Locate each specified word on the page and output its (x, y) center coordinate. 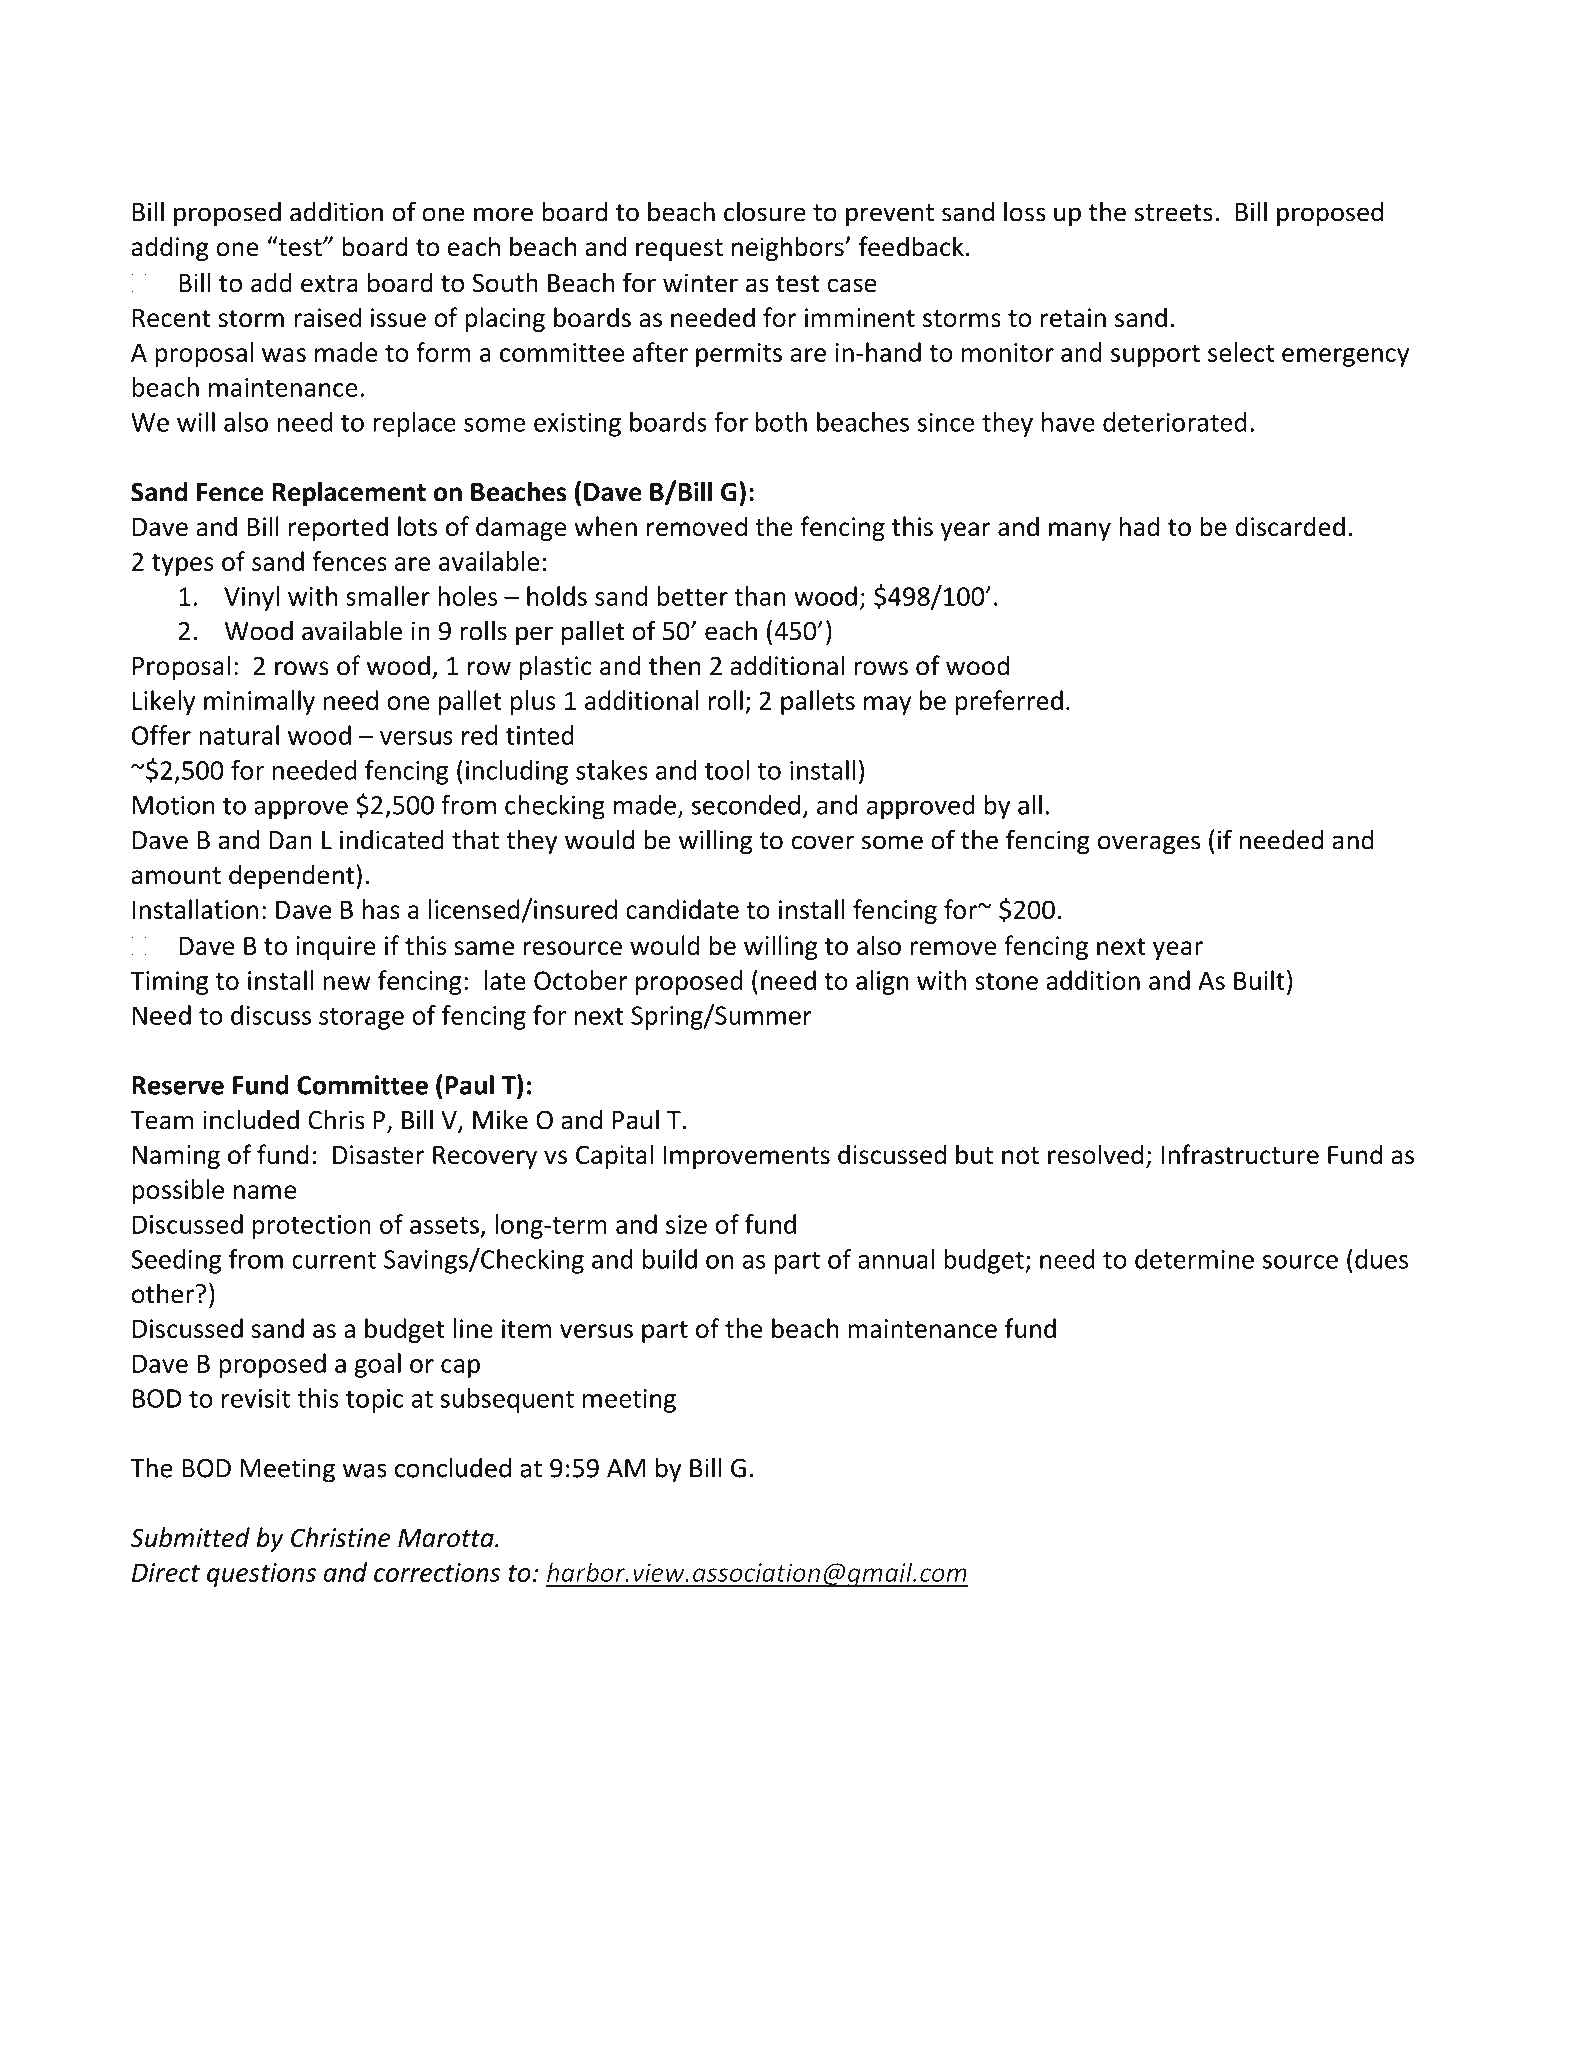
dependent (293, 876)
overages (1149, 845)
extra (329, 284)
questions (261, 1575)
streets (1174, 213)
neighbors (789, 248)
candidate (682, 909)
